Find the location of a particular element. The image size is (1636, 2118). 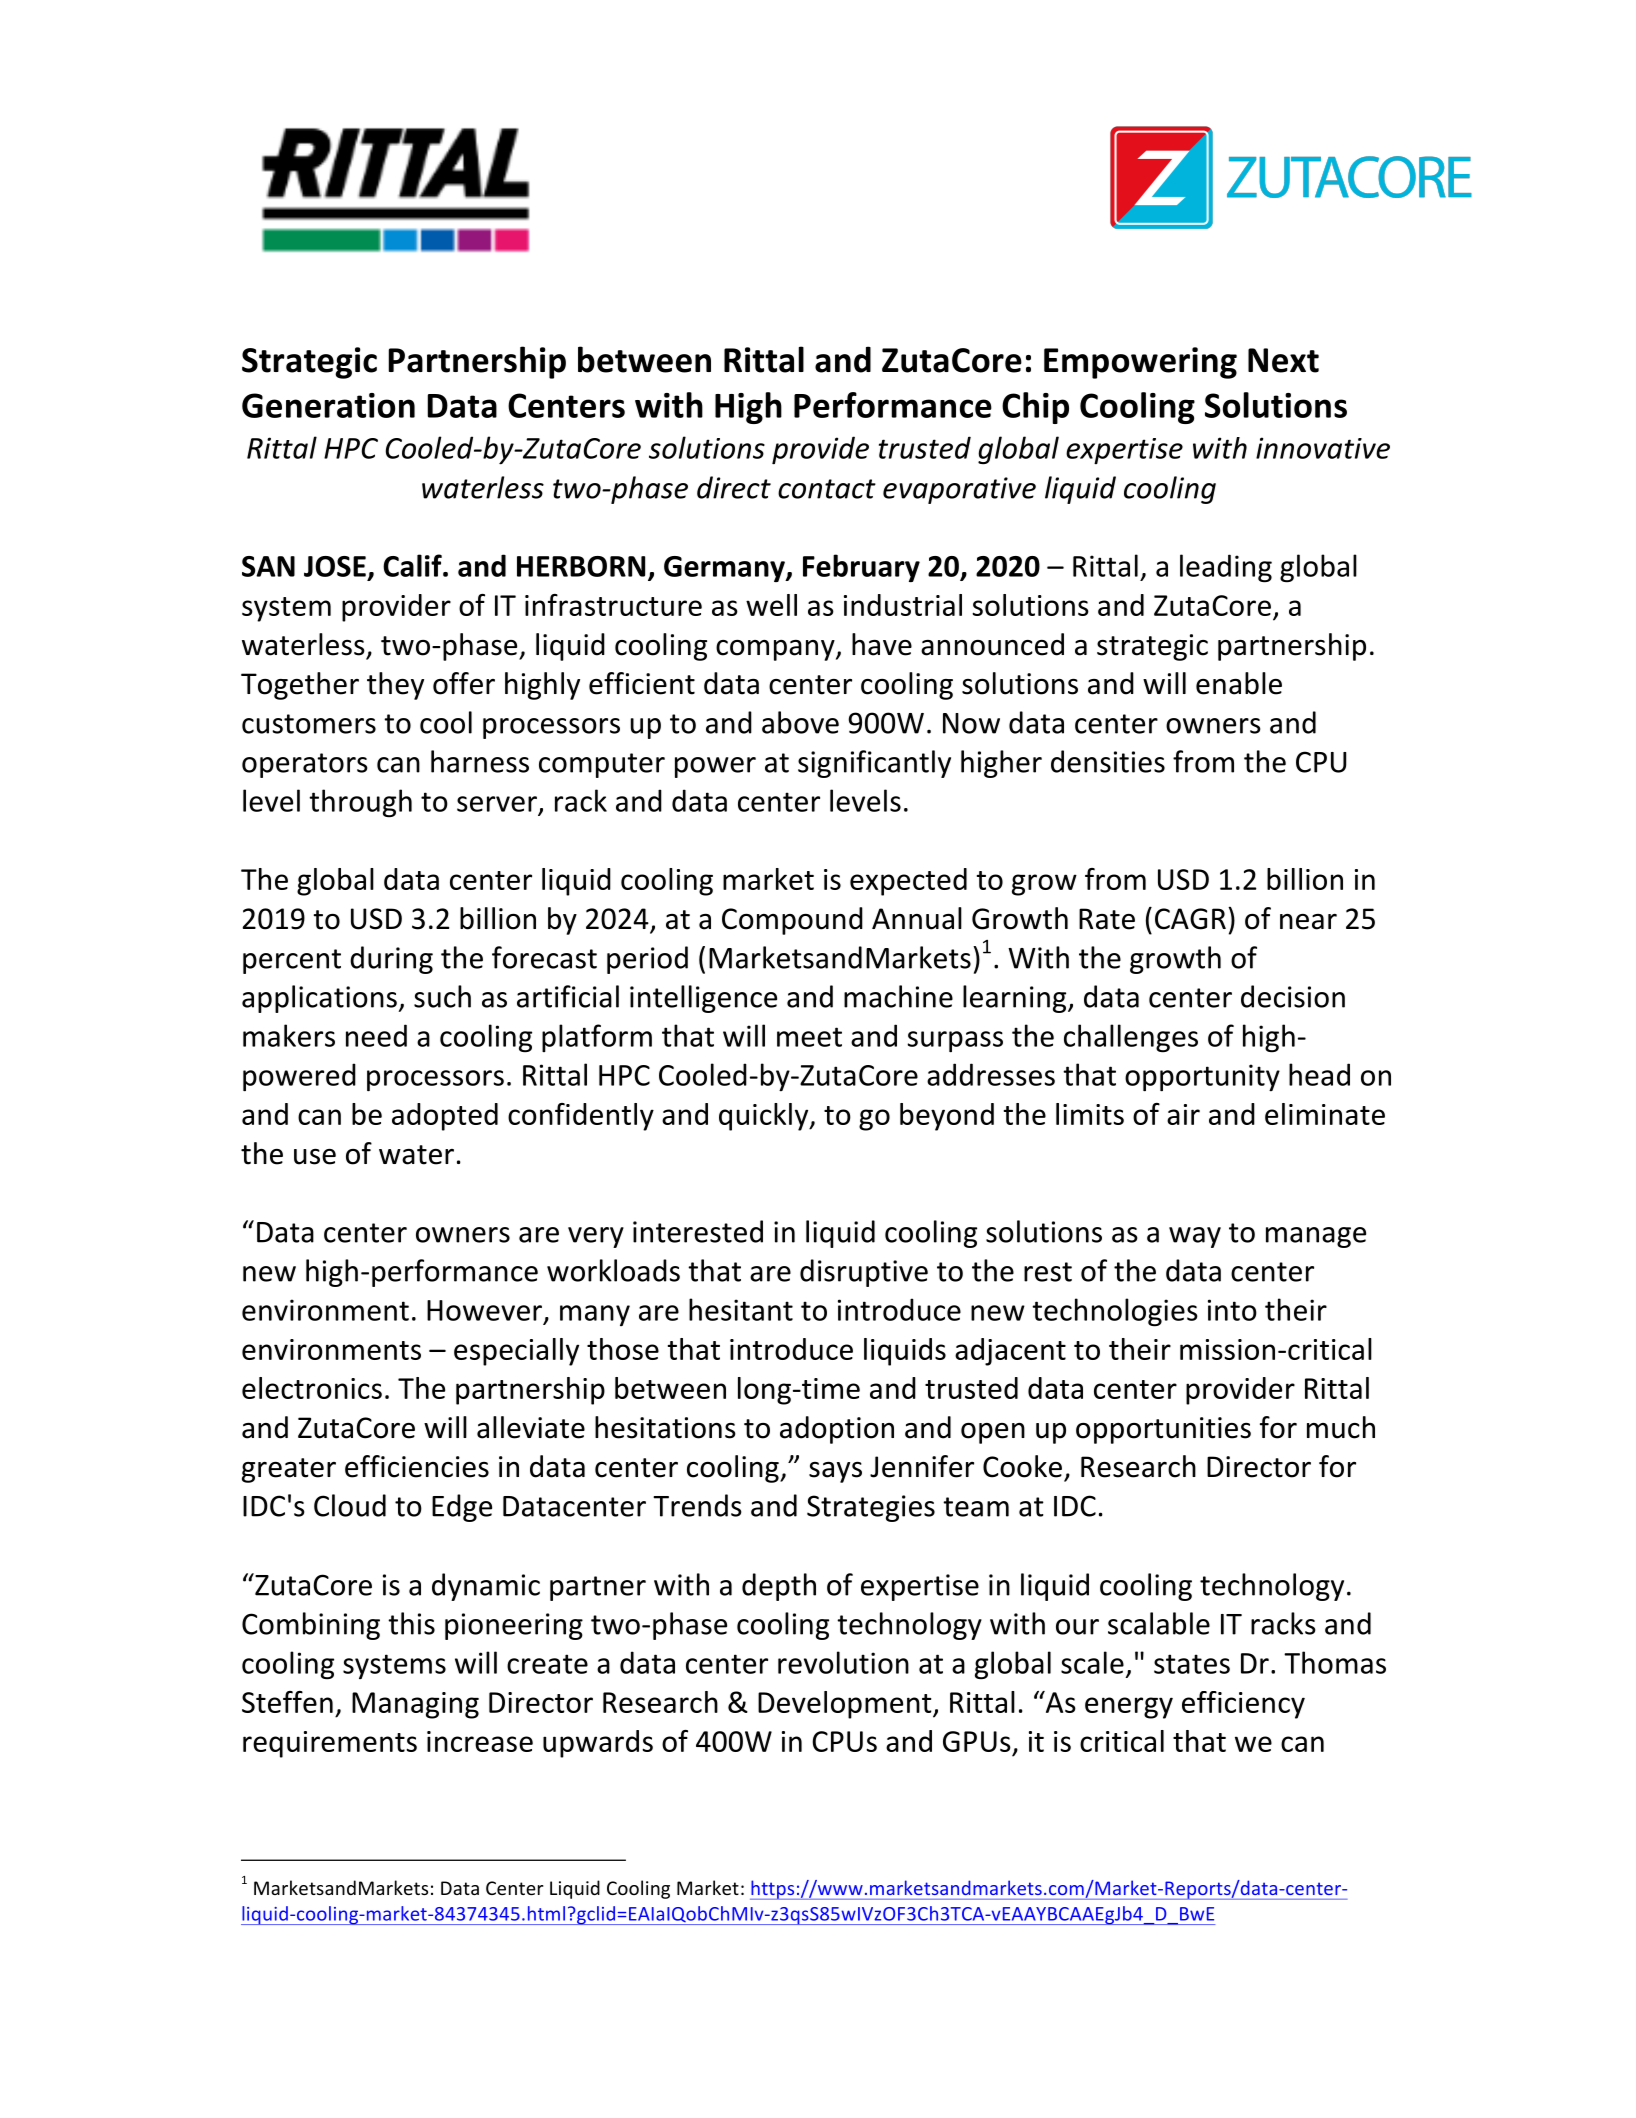

Next is located at coordinates (1283, 360).
